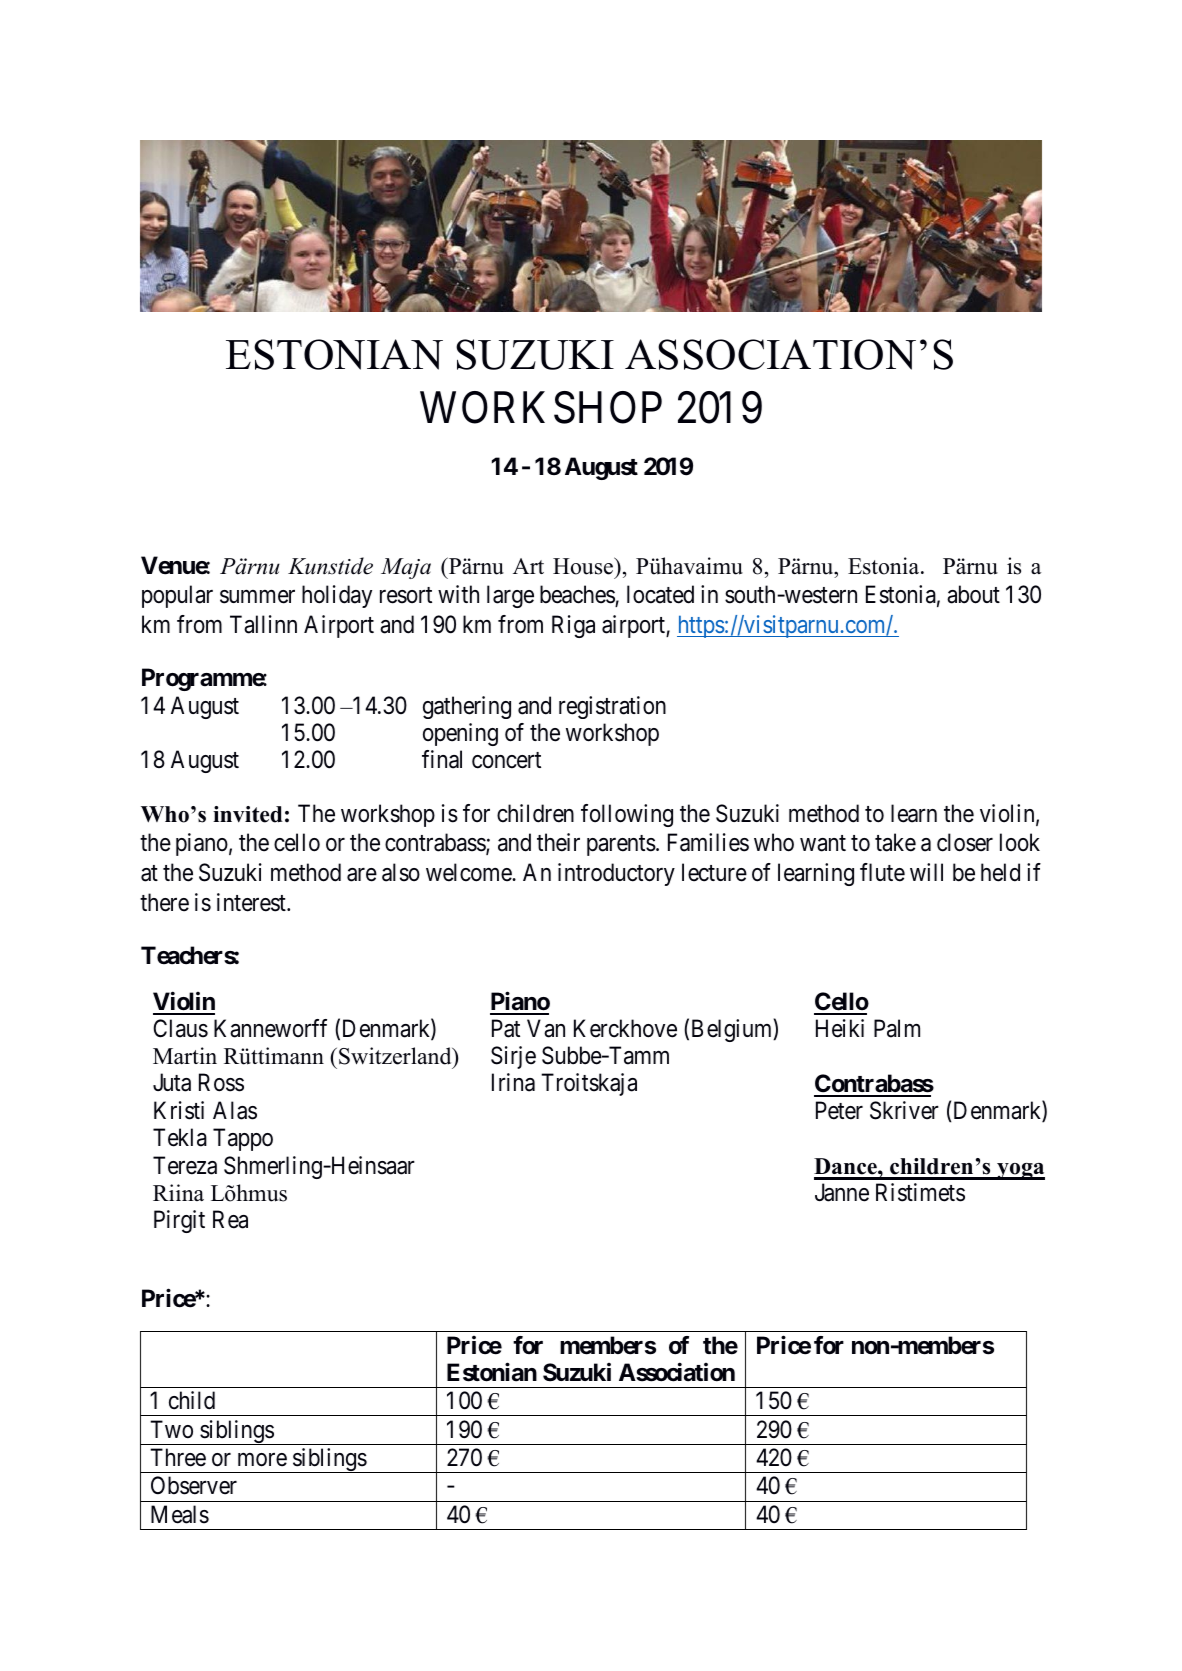 The width and height of the document is (1182, 1671). I want to click on summer, so click(257, 597).
